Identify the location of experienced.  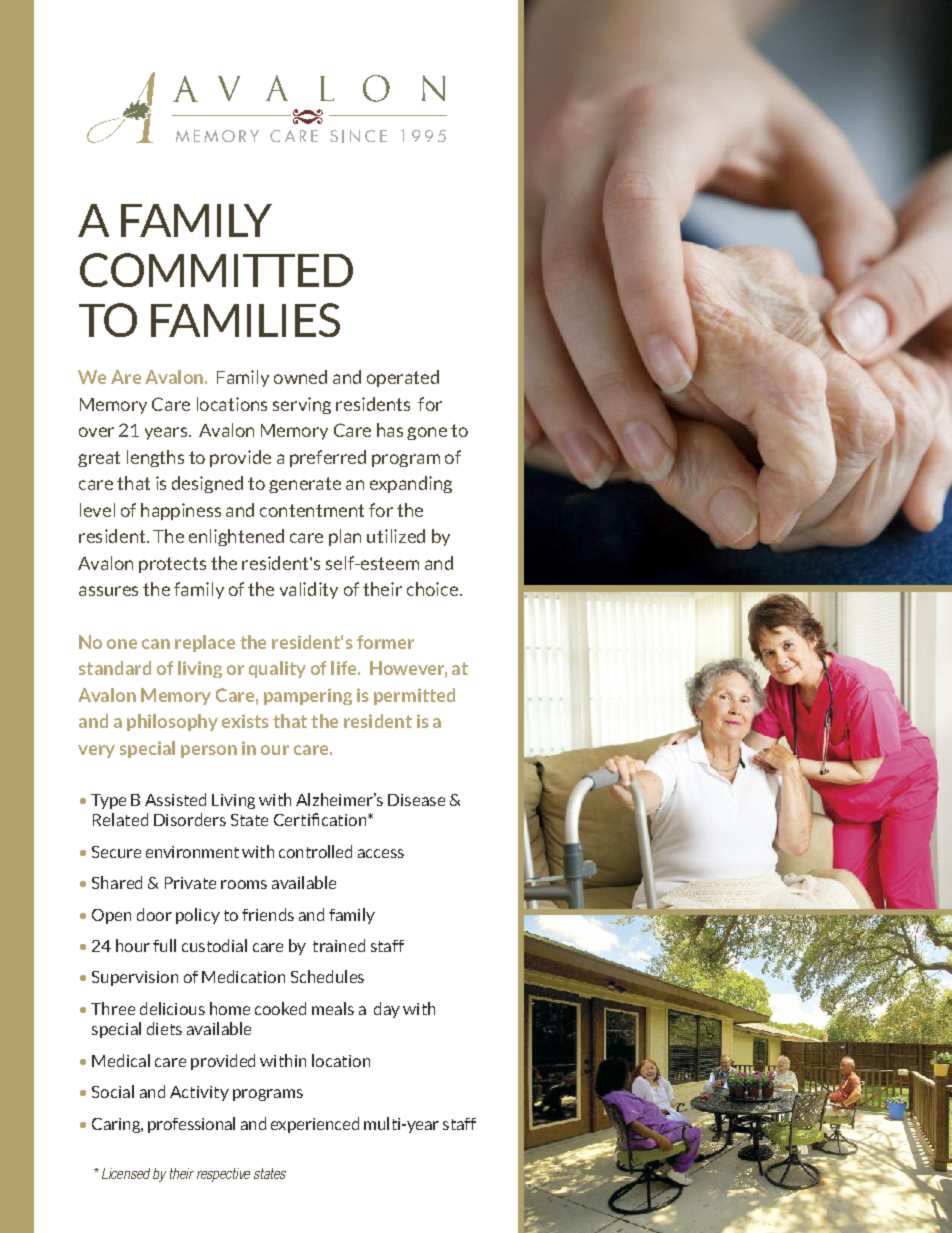
(315, 1125).
